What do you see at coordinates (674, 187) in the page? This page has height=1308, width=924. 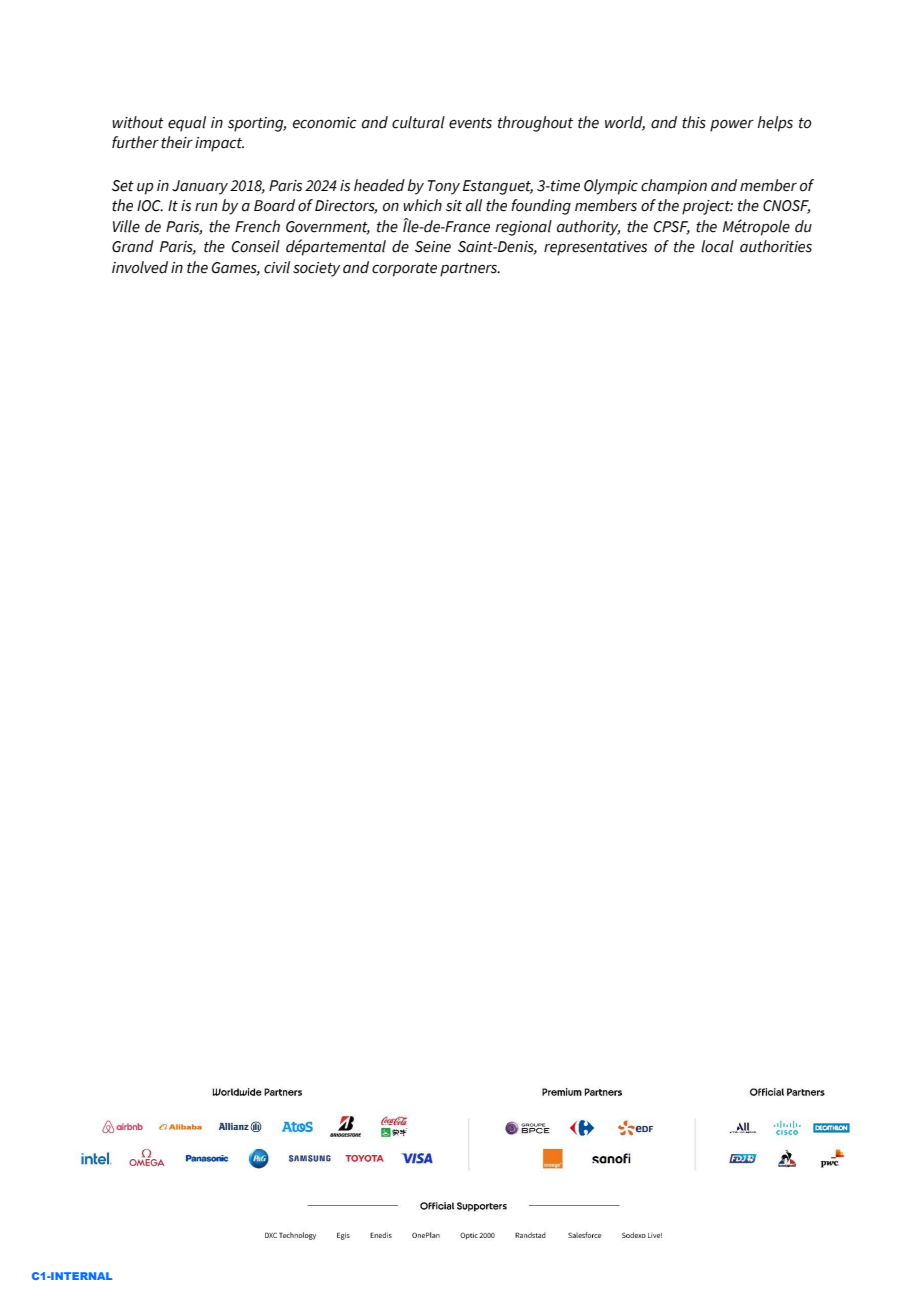 I see `champion` at bounding box center [674, 187].
